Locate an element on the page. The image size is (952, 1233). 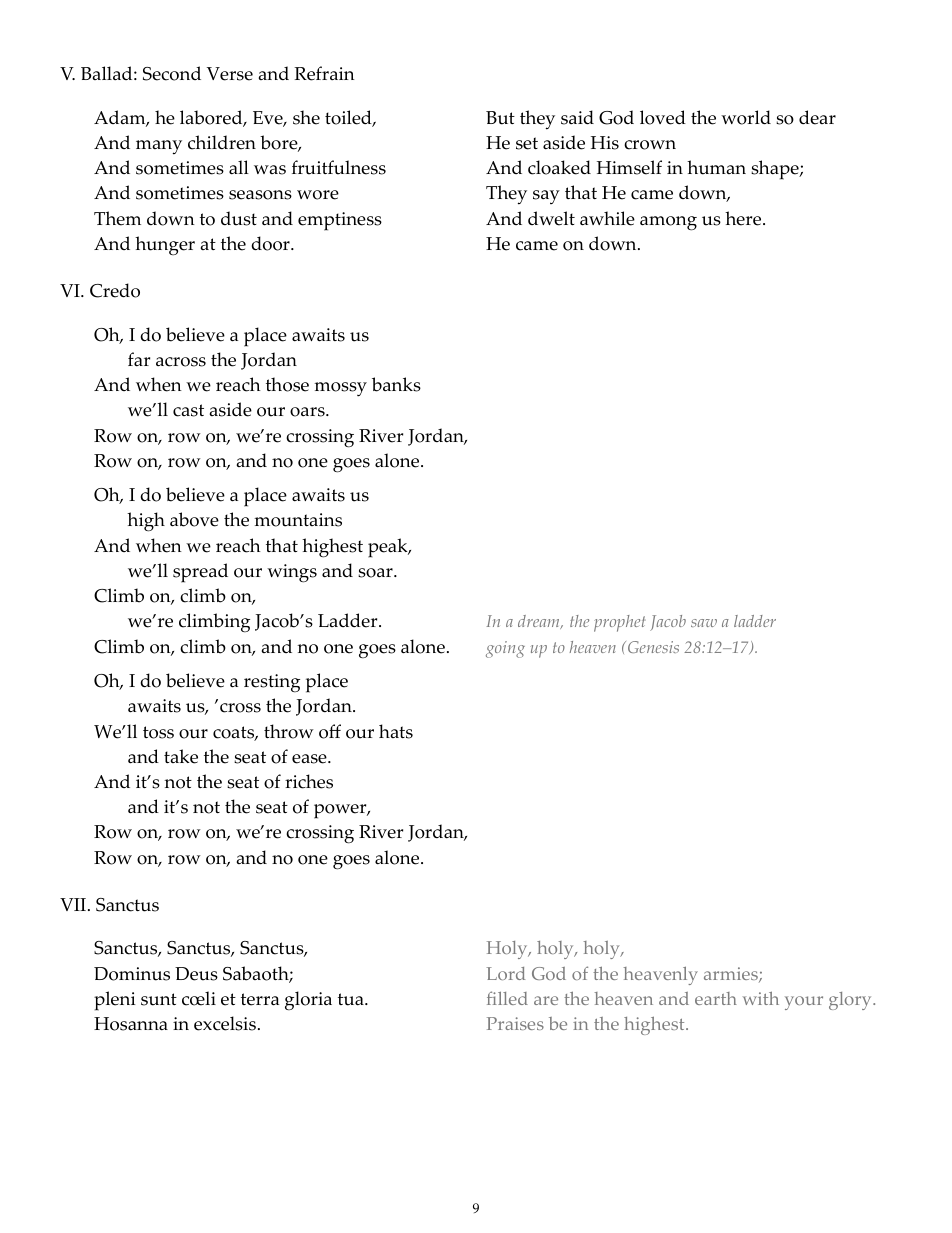
world is located at coordinates (746, 117).
